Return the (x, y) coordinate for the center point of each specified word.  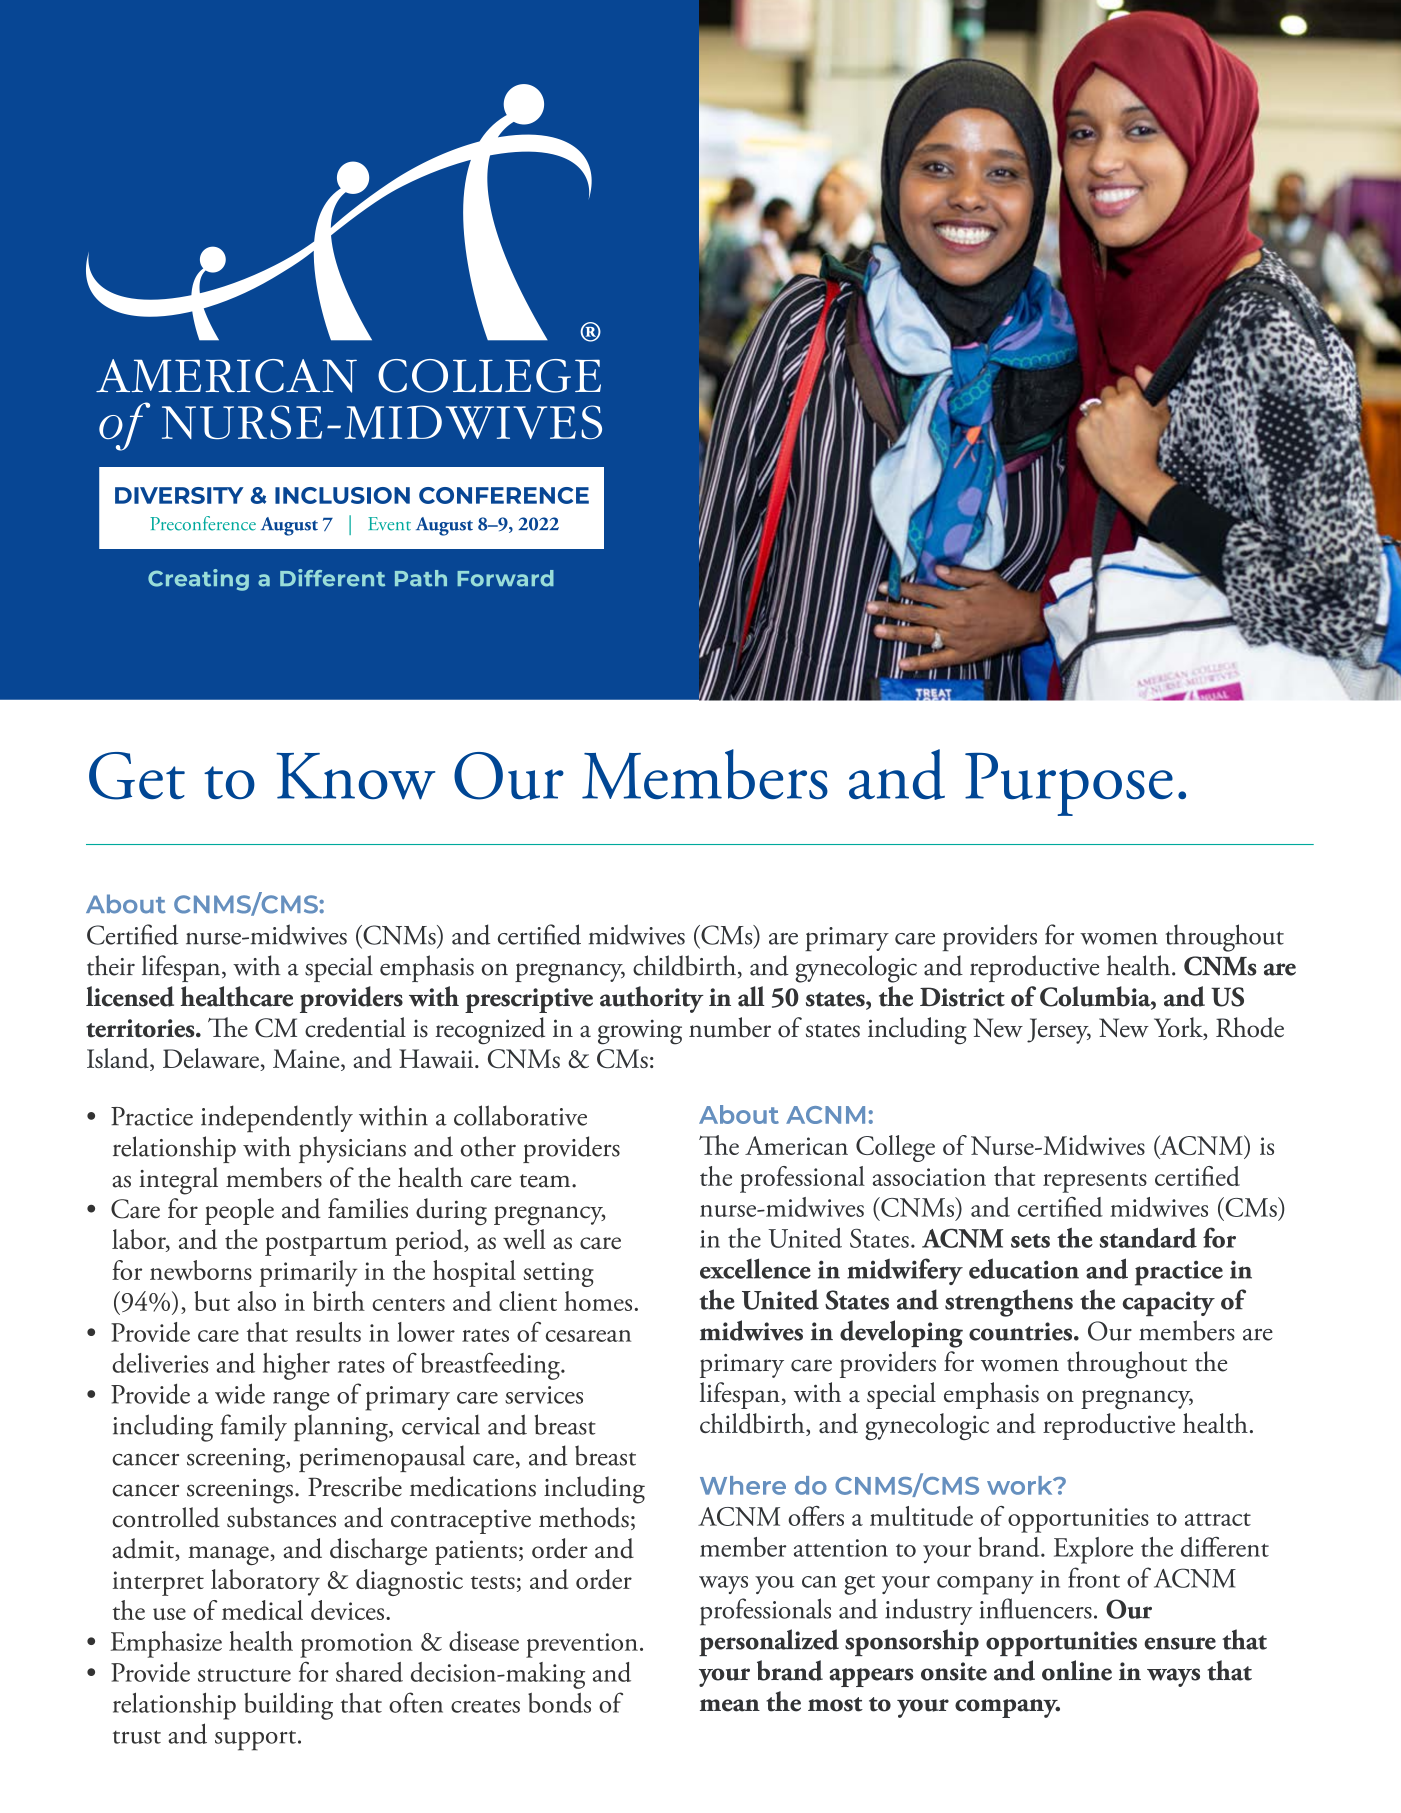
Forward (505, 578)
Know (355, 776)
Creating (198, 580)
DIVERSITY (179, 495)
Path (421, 578)
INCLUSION (342, 495)
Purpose (1069, 784)
